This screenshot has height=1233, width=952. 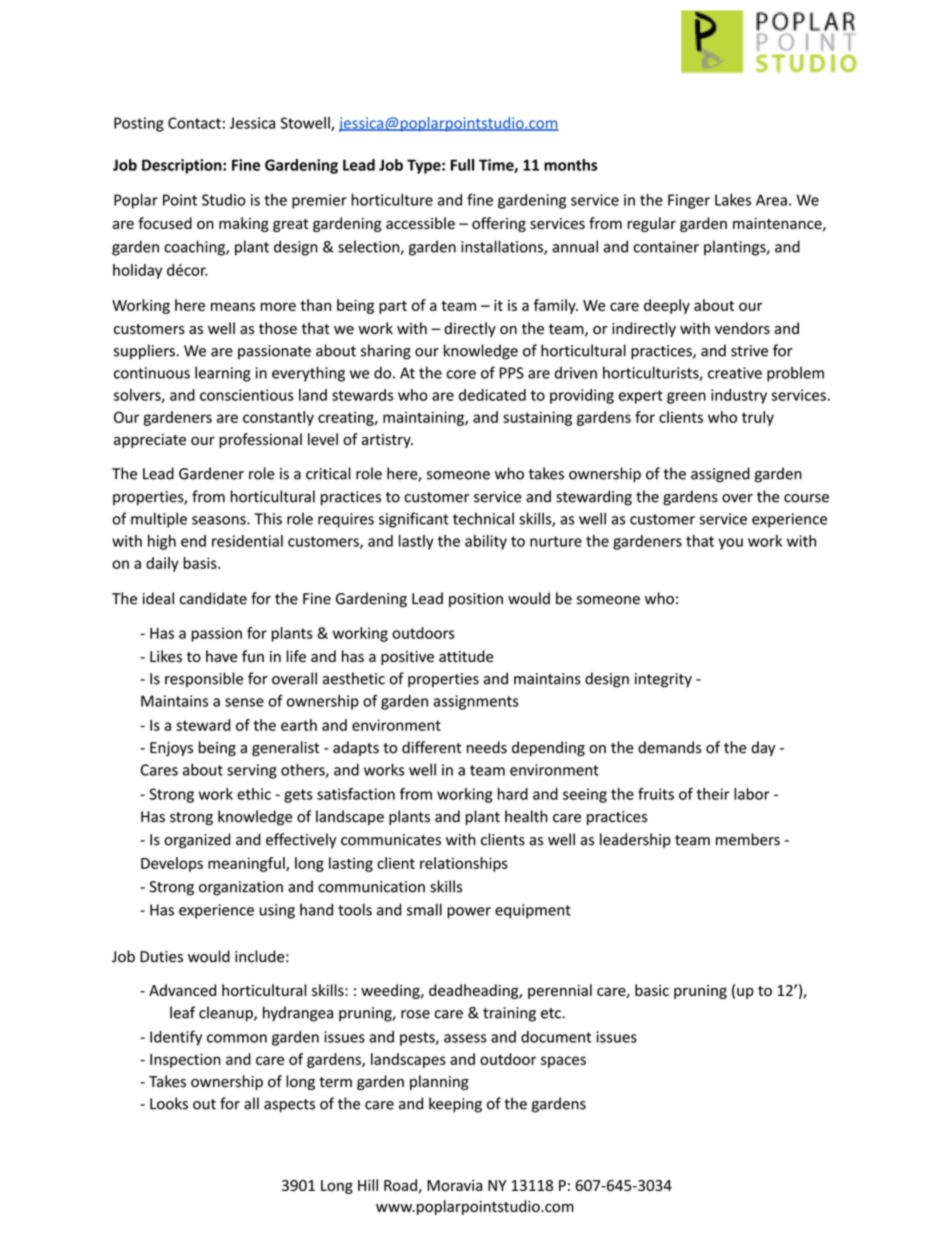 What do you see at coordinates (466, 656) in the screenshot?
I see `attitude` at bounding box center [466, 656].
